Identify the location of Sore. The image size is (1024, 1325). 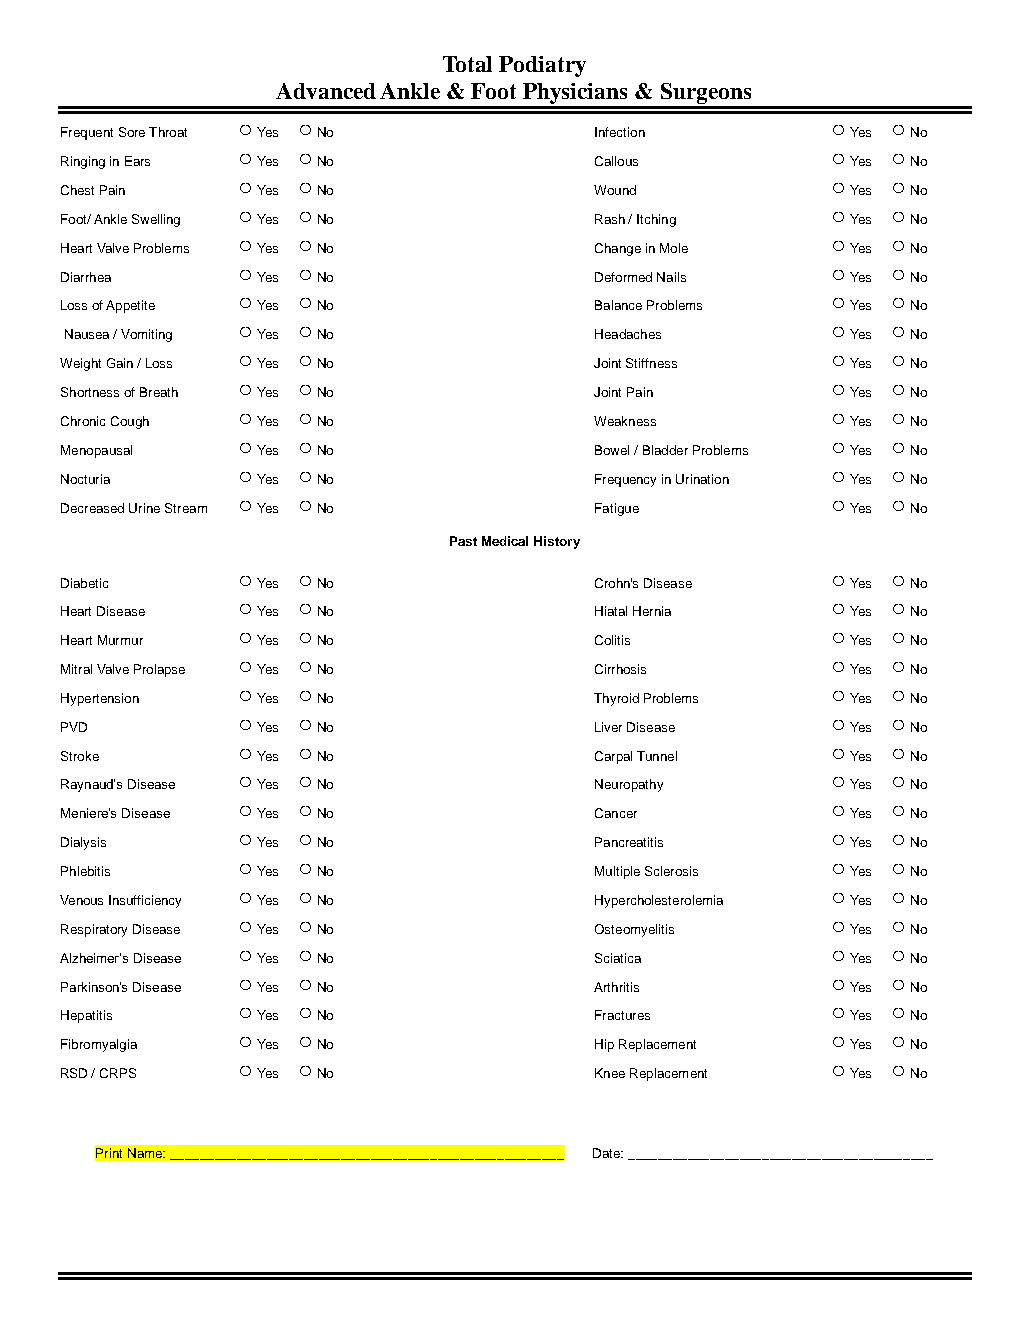
(132, 132).
